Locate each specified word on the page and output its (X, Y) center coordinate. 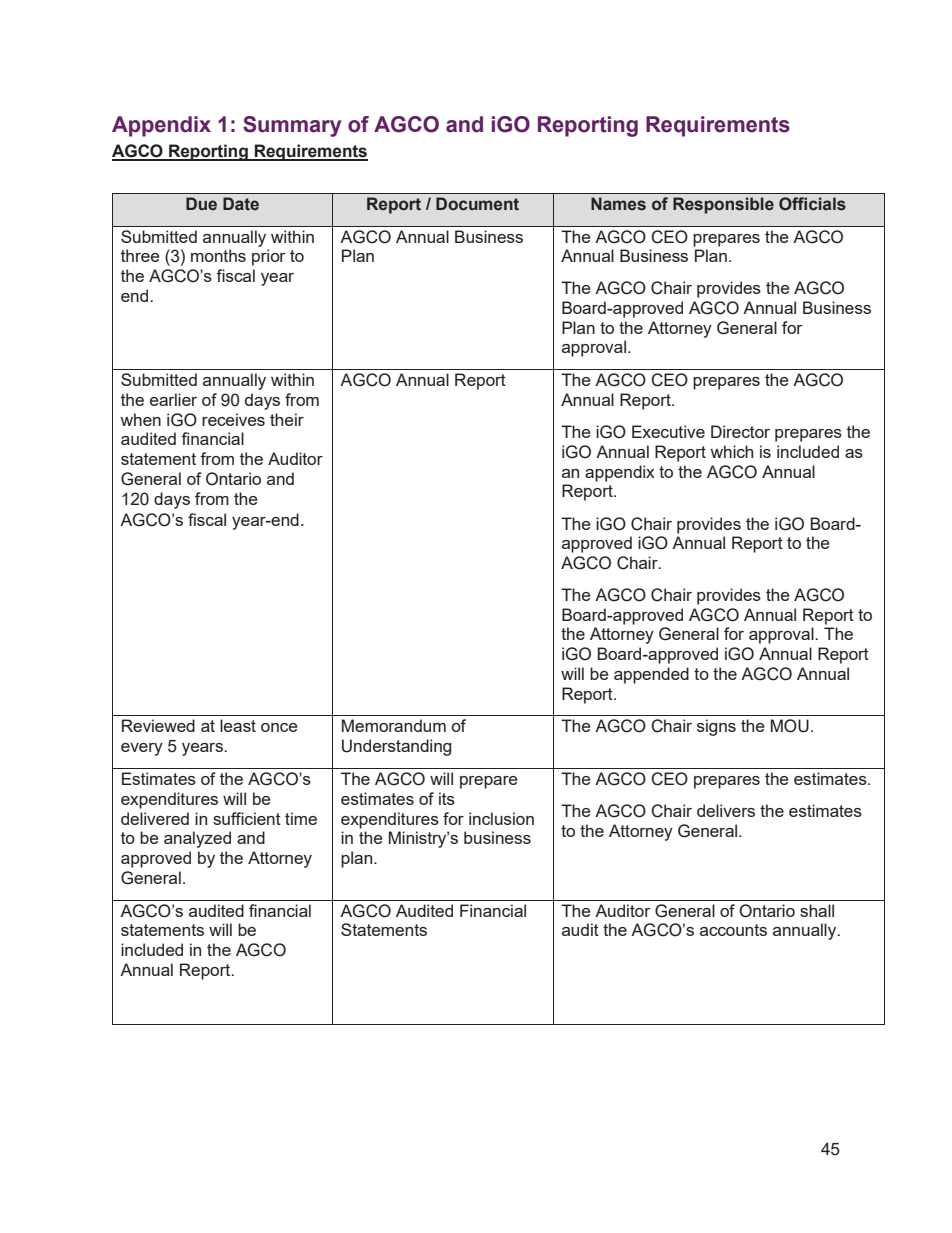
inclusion (501, 818)
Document (477, 204)
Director (740, 431)
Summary (292, 126)
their (287, 419)
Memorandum (394, 725)
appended (651, 675)
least (238, 725)
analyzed (197, 839)
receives (233, 419)
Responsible (723, 205)
